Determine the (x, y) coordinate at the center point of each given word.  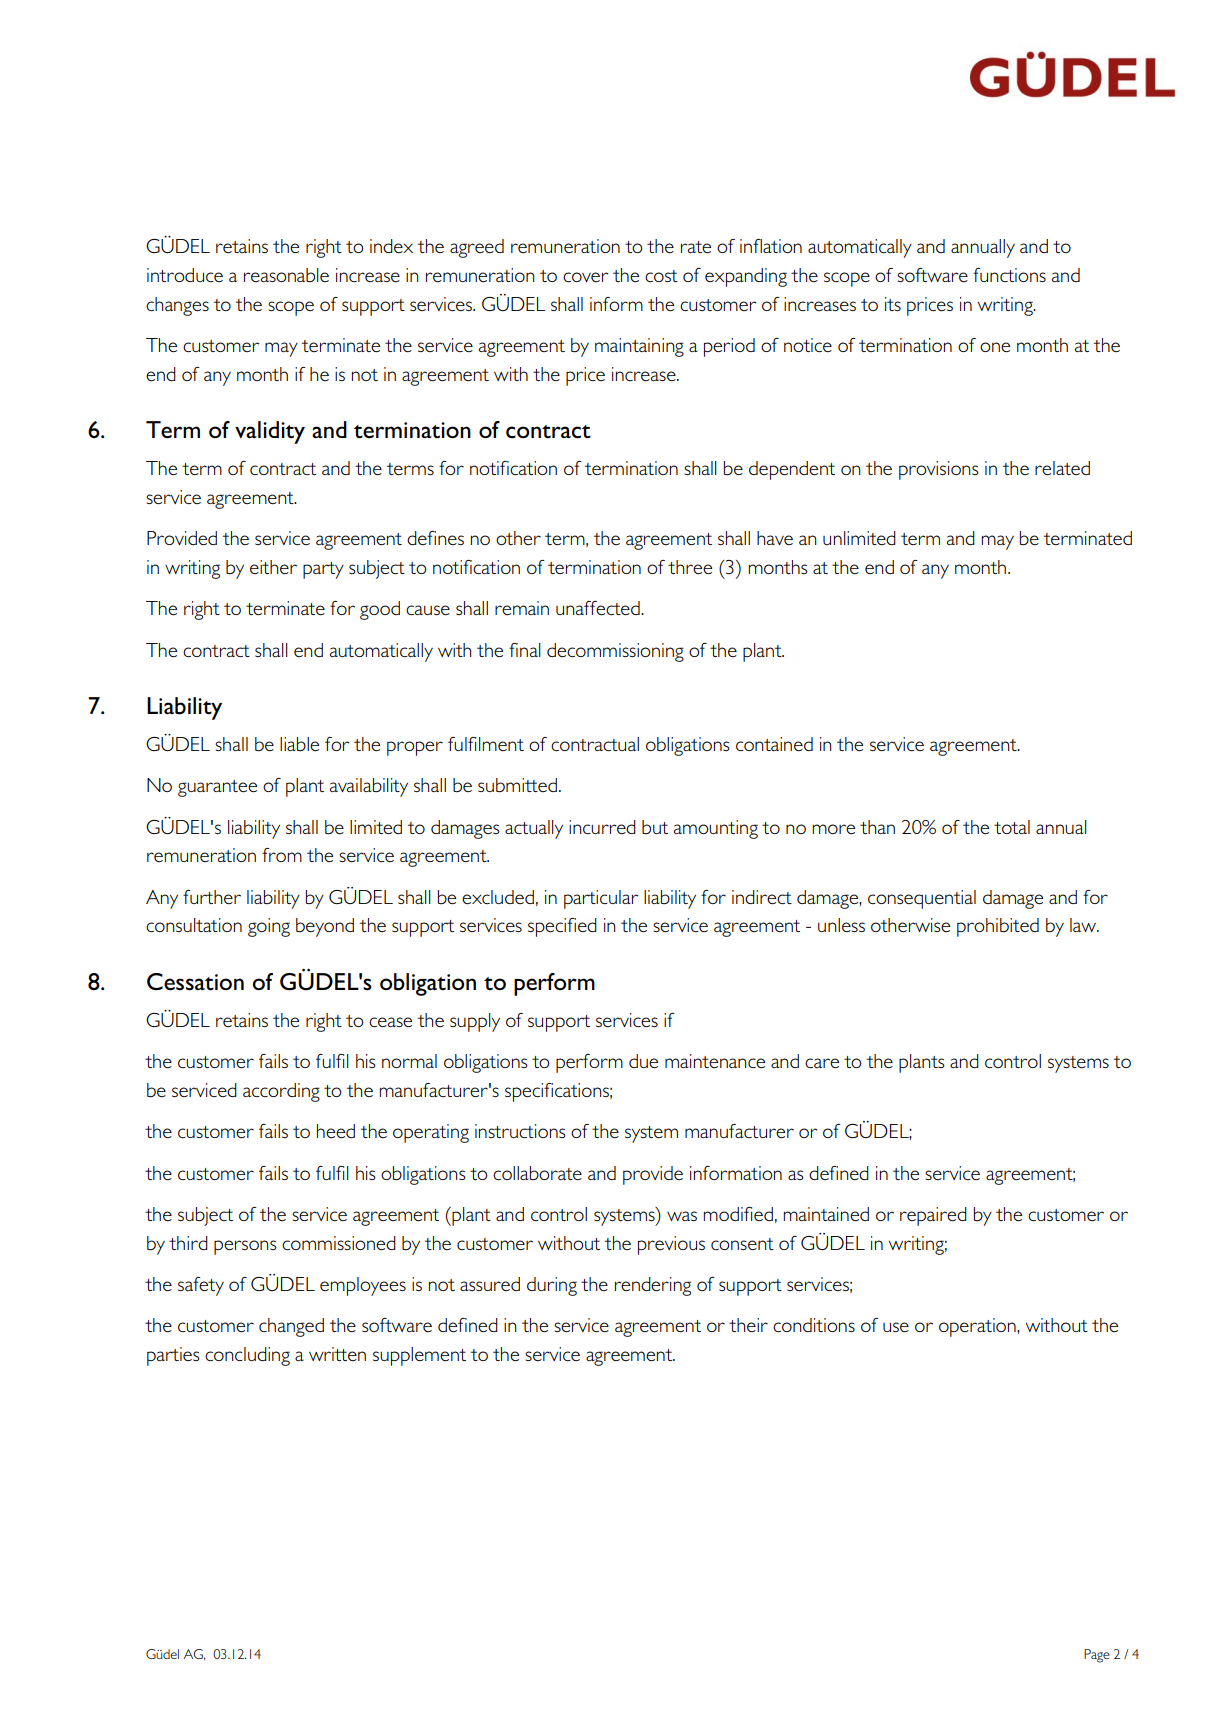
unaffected (599, 608)
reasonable (286, 275)
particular (601, 899)
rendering (653, 1286)
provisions (939, 470)
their (748, 1325)
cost (661, 276)
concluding (247, 1356)
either (273, 567)
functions (1009, 275)
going (269, 927)
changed (291, 1327)
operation (978, 1327)
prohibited (998, 927)
